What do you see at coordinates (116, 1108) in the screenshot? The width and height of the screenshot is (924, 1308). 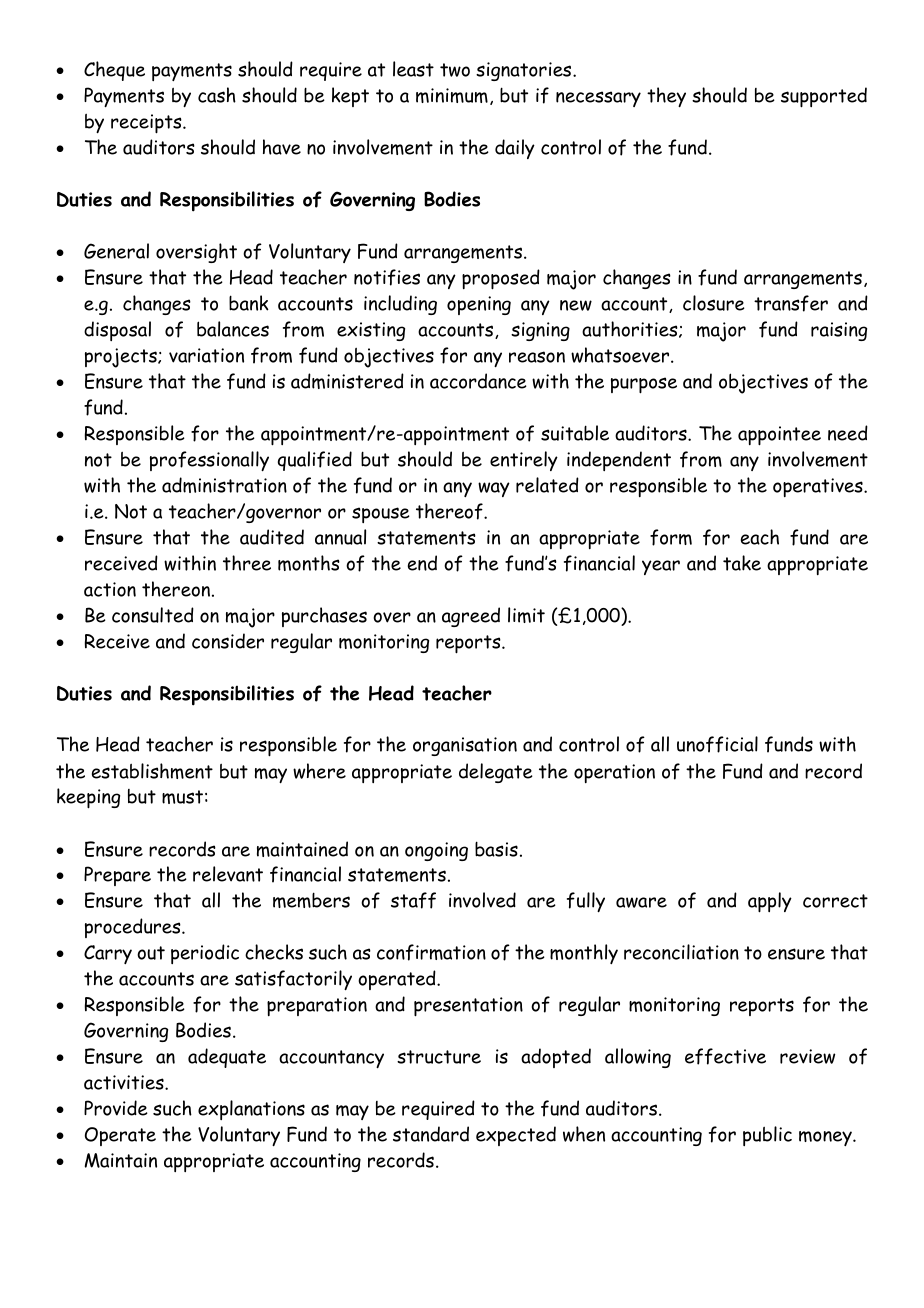 I see `Provide` at bounding box center [116, 1108].
